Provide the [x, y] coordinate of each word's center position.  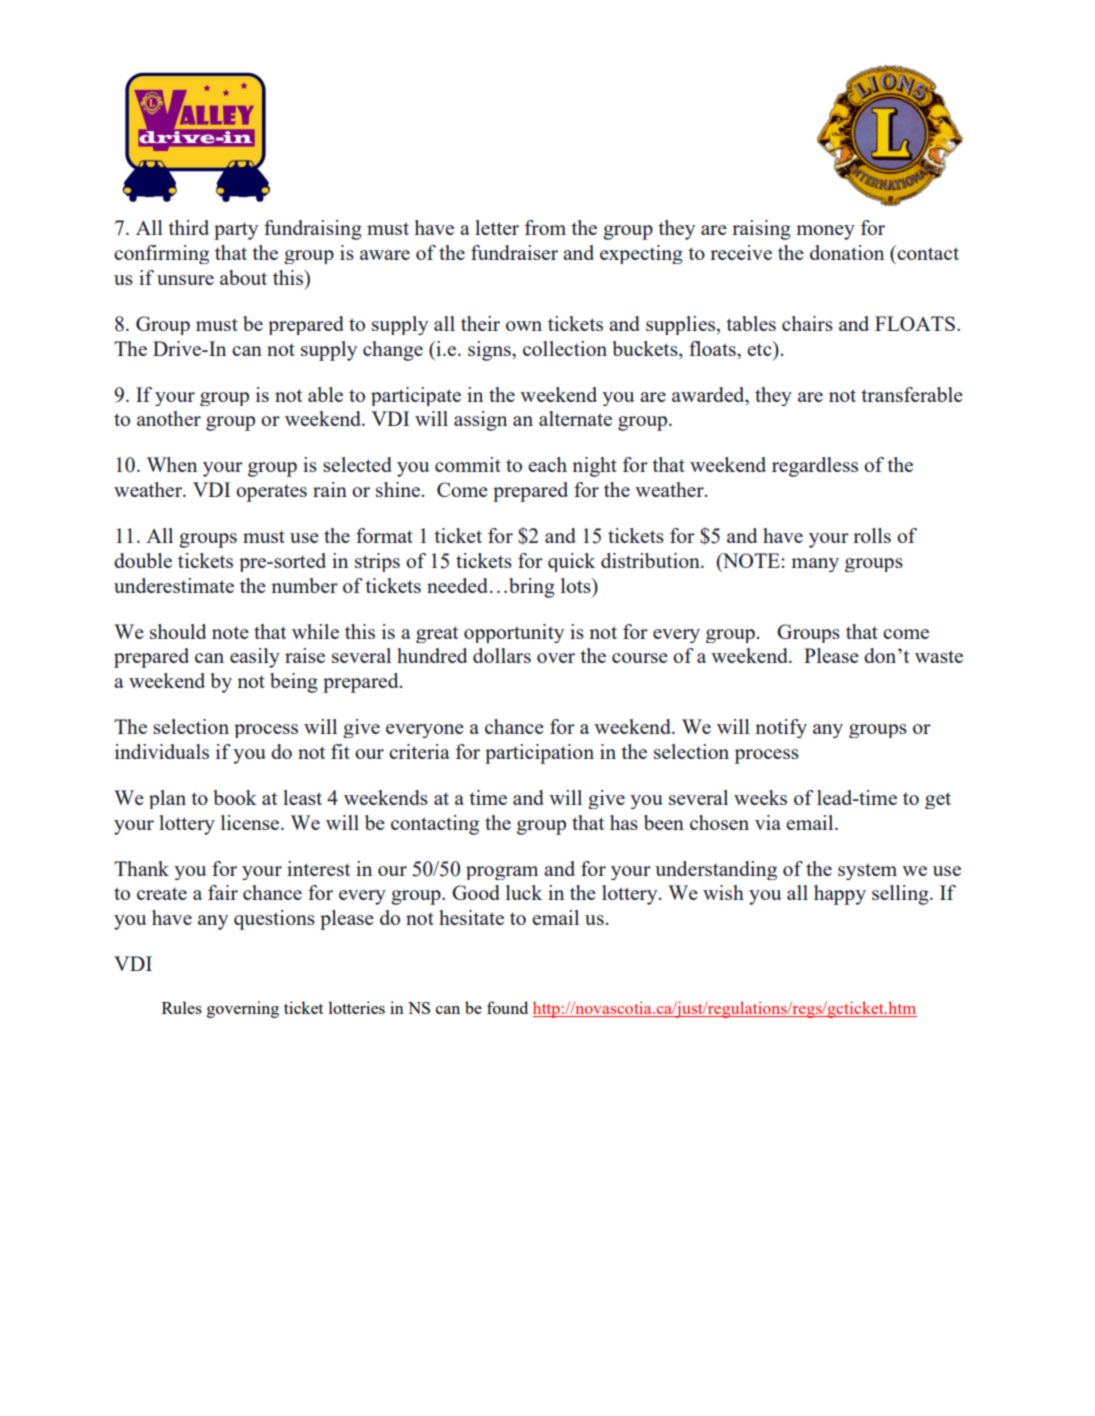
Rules [182, 1007]
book [235, 797]
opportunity [514, 633]
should [178, 631]
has [624, 822]
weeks [760, 797]
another [169, 418]
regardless [815, 467]
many [815, 565]
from [545, 227]
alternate [575, 418]
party [236, 231]
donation [847, 252]
